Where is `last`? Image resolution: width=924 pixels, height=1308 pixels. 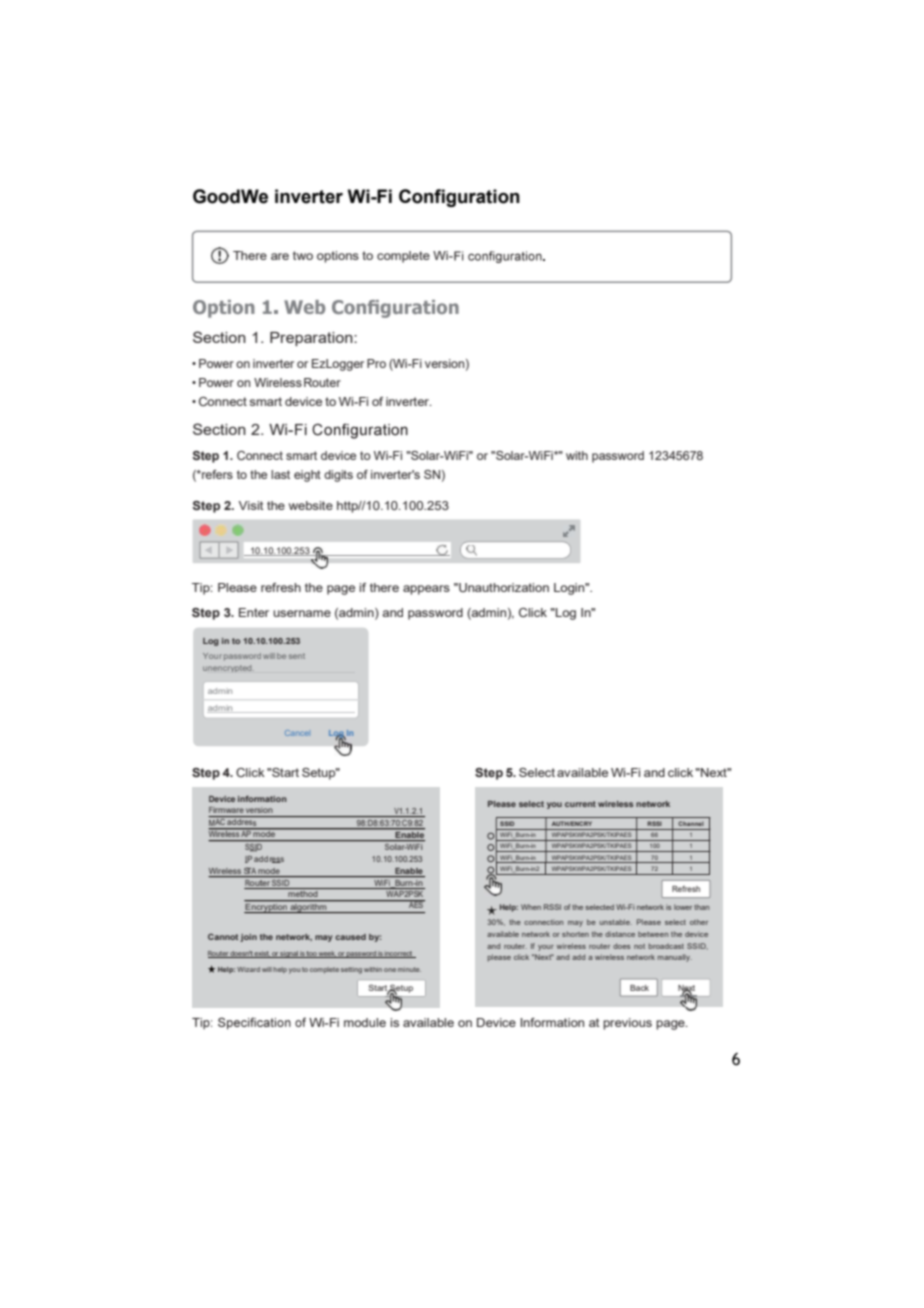 last is located at coordinates (280, 474).
